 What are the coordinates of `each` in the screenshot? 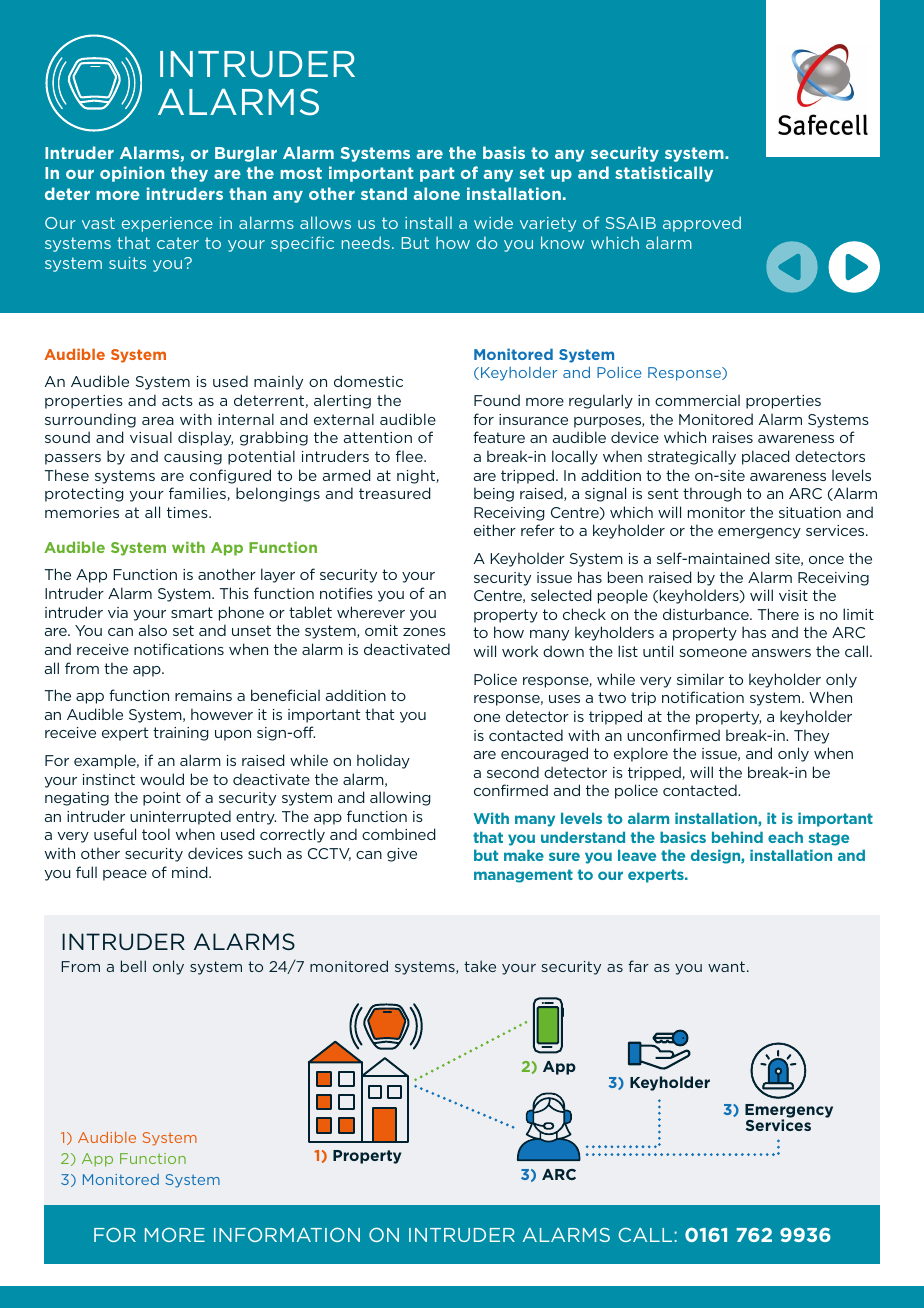 It's located at (785, 837).
